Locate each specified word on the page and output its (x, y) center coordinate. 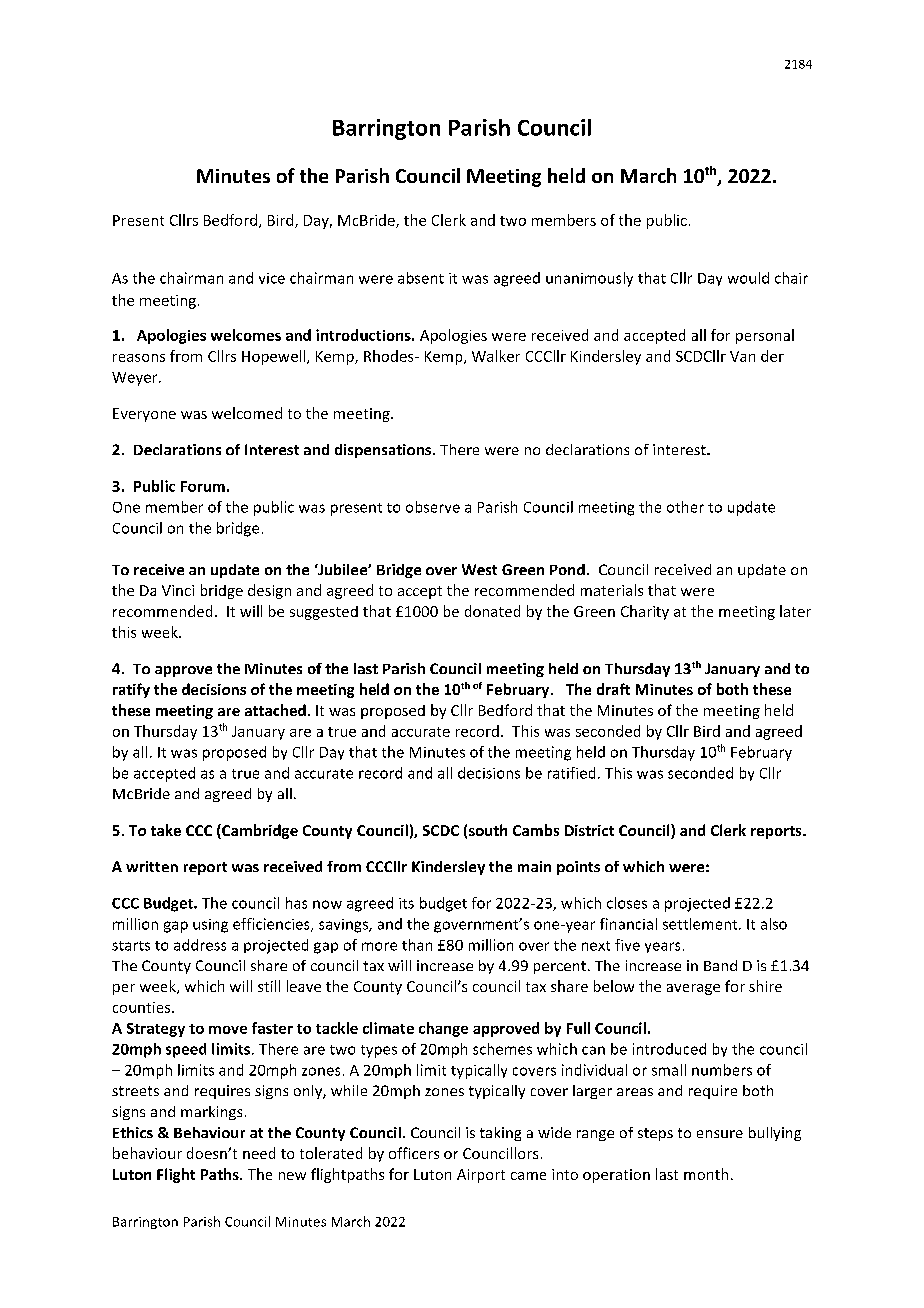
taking (500, 1134)
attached (275, 710)
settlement (701, 924)
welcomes (246, 335)
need (259, 1153)
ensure (720, 1134)
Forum (203, 486)
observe (433, 507)
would (748, 278)
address (200, 945)
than (417, 945)
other (685, 507)
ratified (571, 773)
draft (613, 689)
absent (421, 278)
